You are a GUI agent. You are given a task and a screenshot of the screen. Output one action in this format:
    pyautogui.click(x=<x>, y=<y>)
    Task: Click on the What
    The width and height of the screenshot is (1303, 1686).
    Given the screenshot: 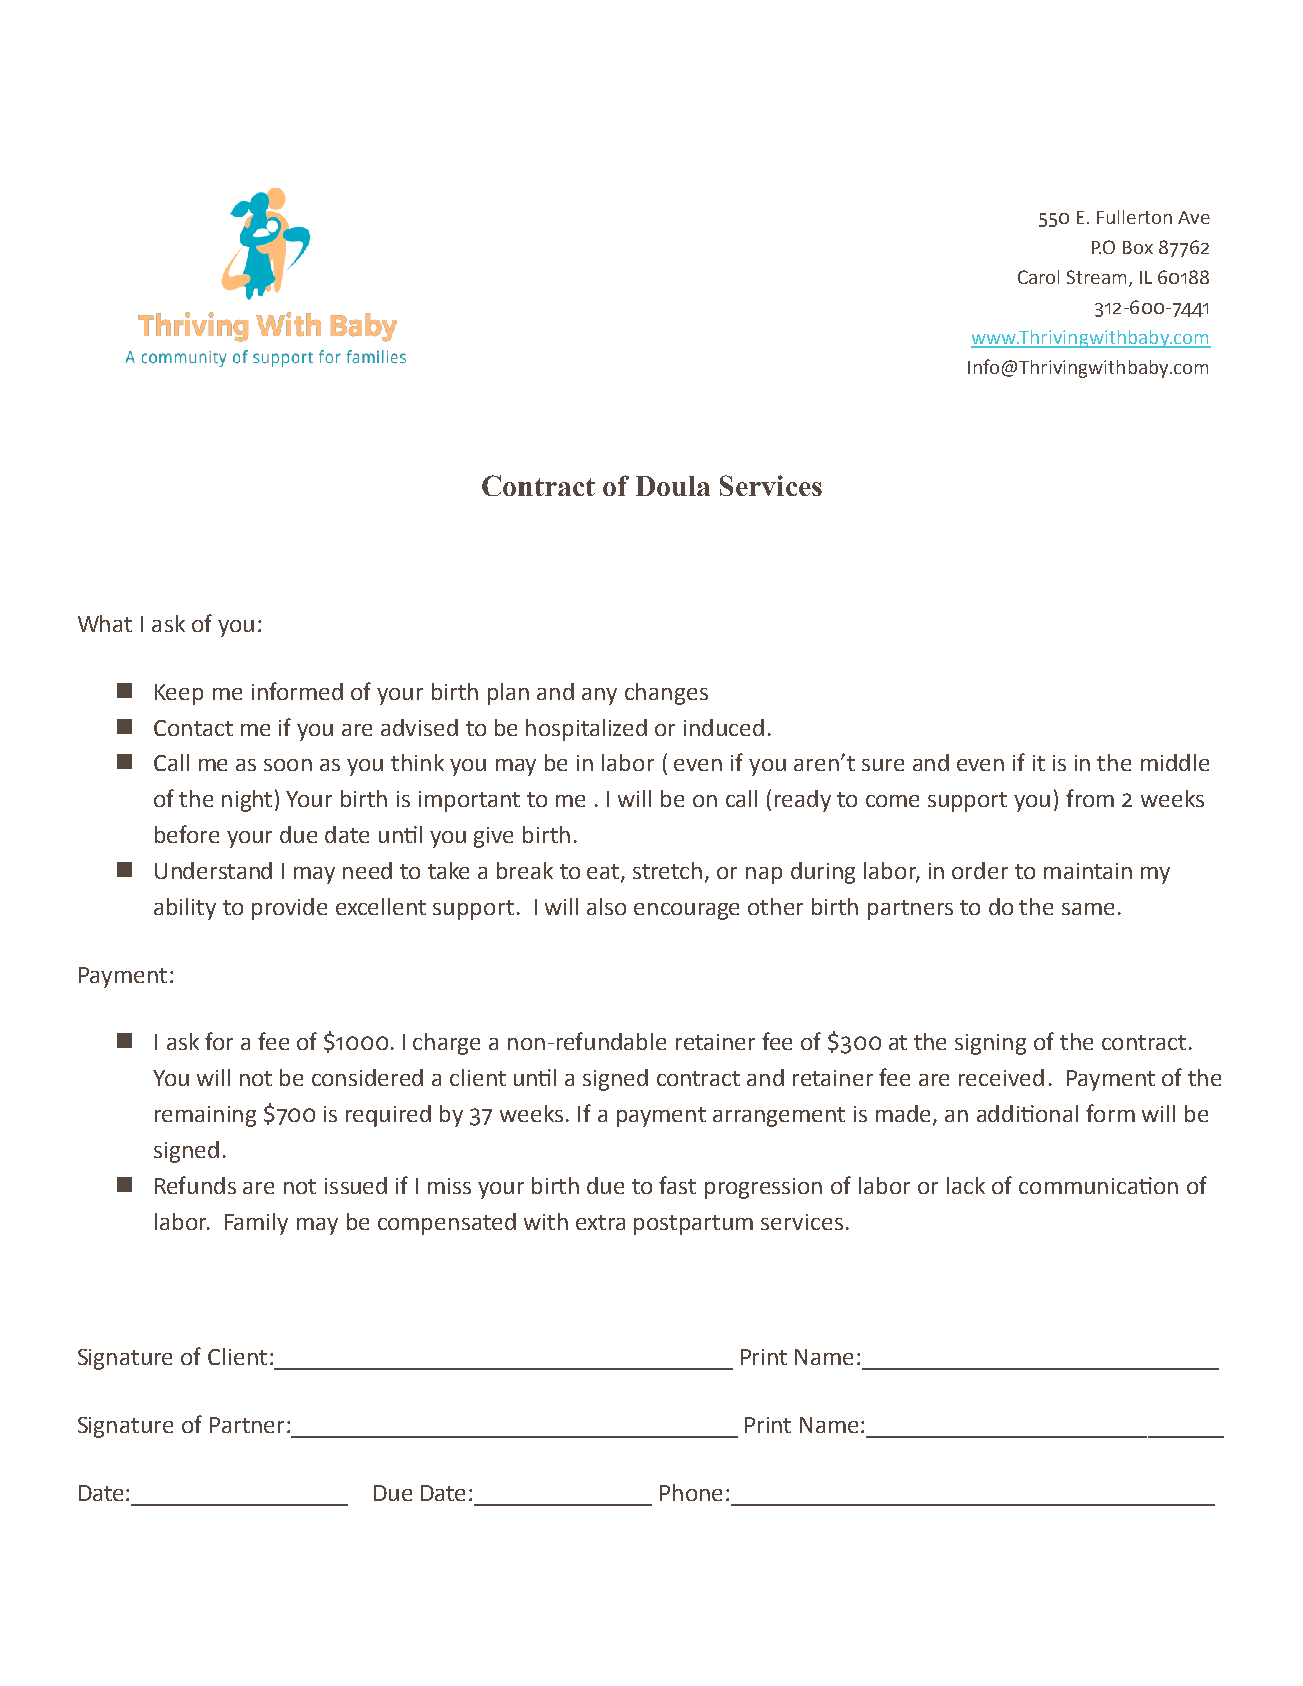 What is the action you would take?
    pyautogui.click(x=105, y=623)
